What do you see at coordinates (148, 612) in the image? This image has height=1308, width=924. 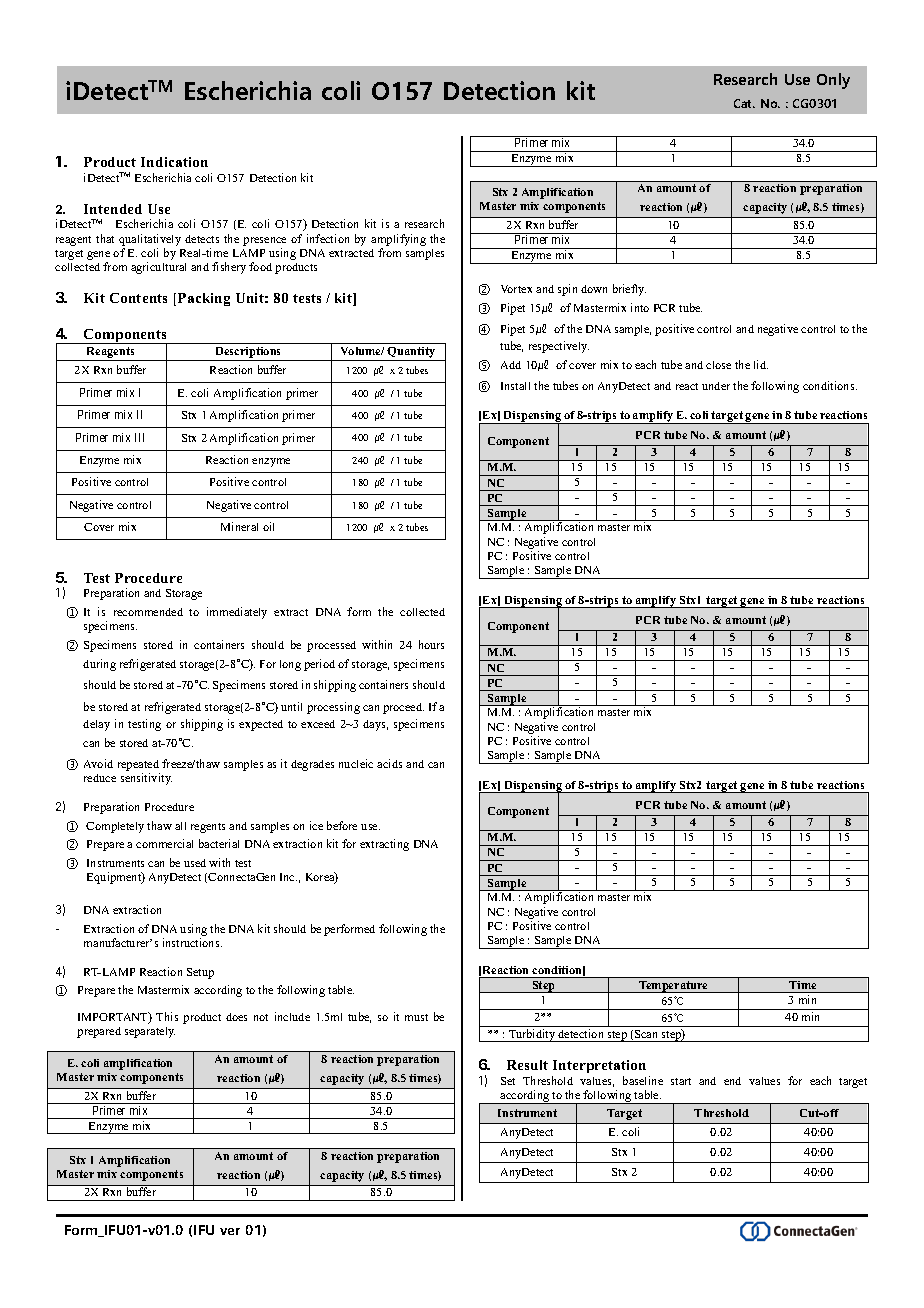 I see `recommended` at bounding box center [148, 612].
